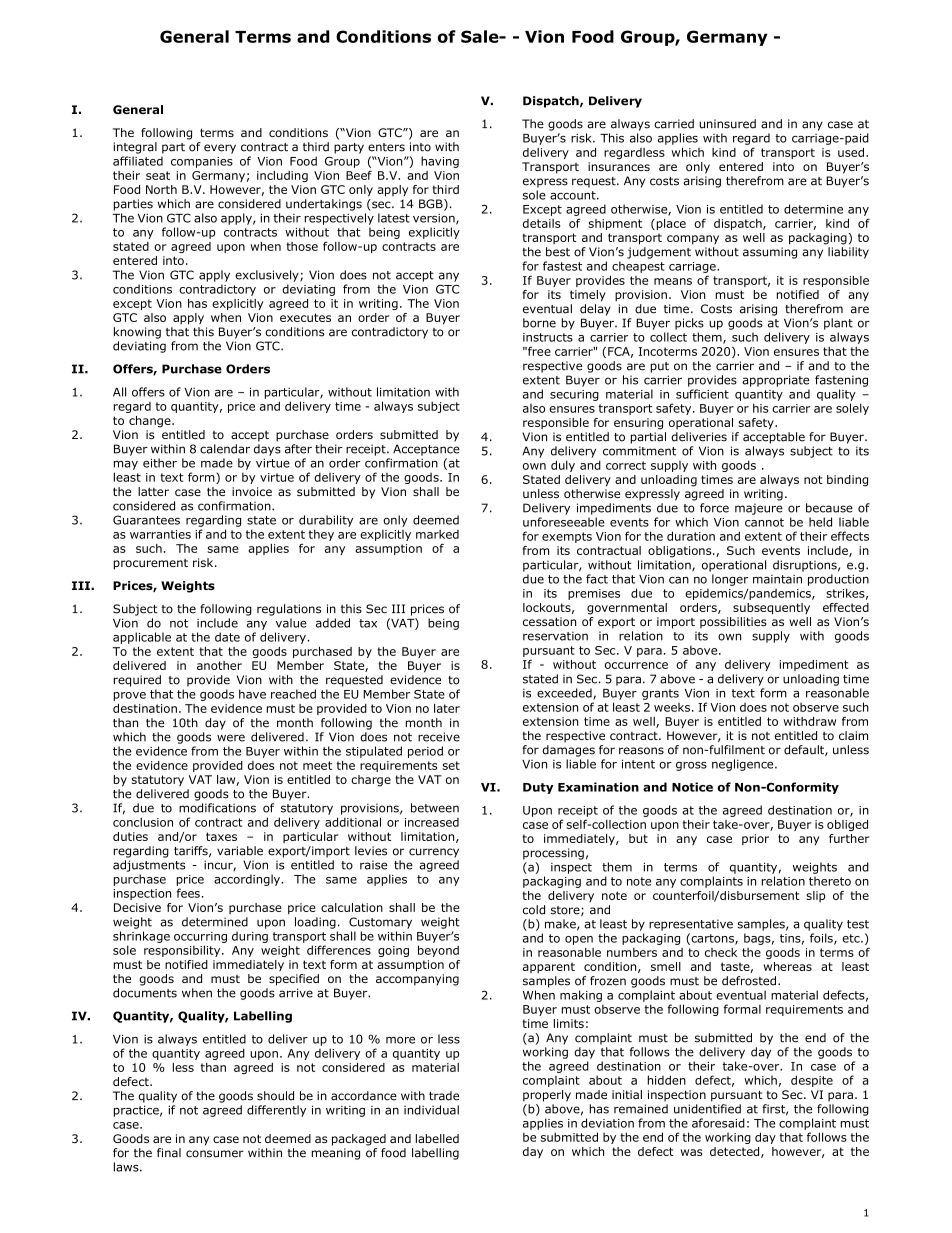 This page has height=1233, width=952. I want to click on appropriate, so click(775, 381).
